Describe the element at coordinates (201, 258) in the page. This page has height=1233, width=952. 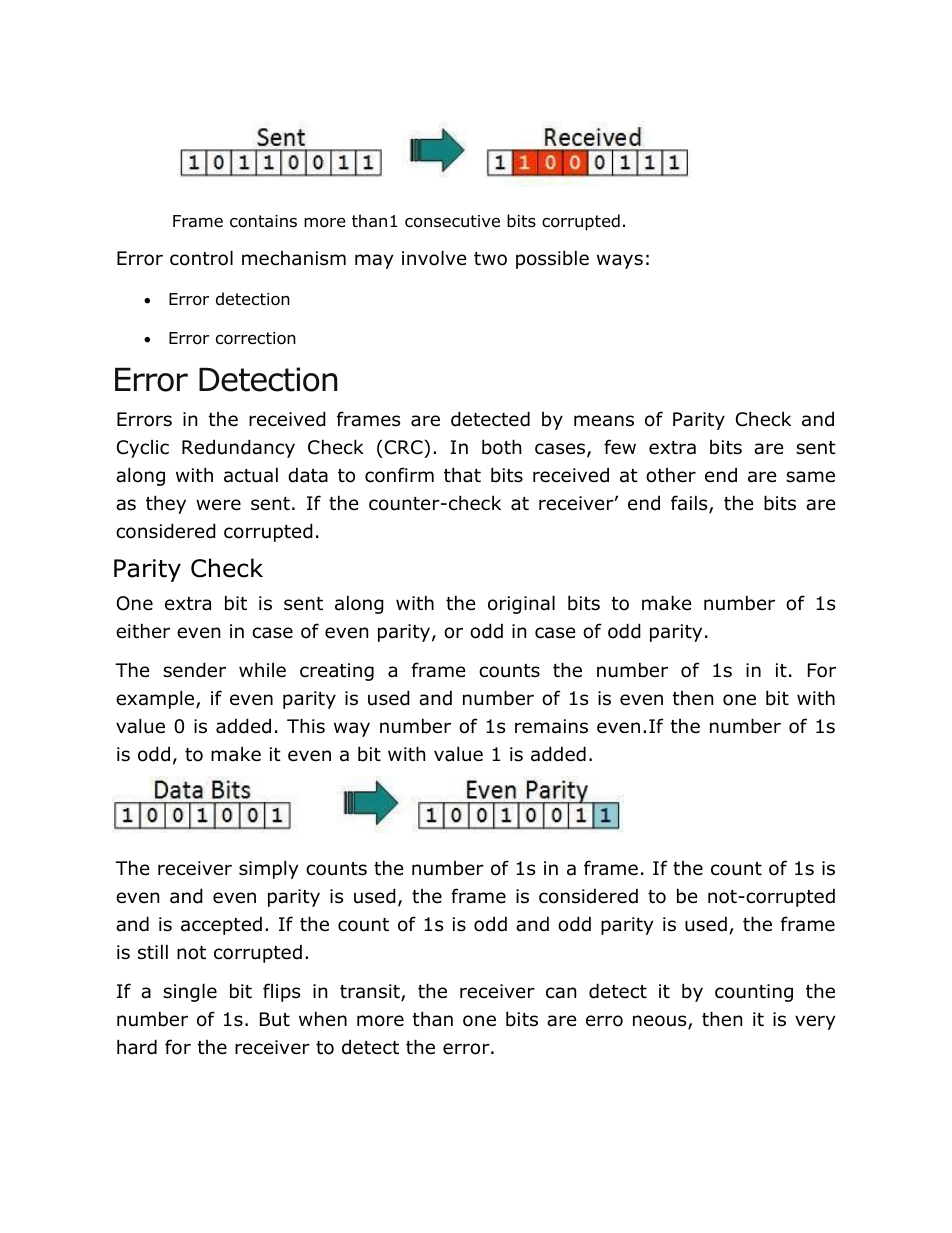
I see `control` at that location.
